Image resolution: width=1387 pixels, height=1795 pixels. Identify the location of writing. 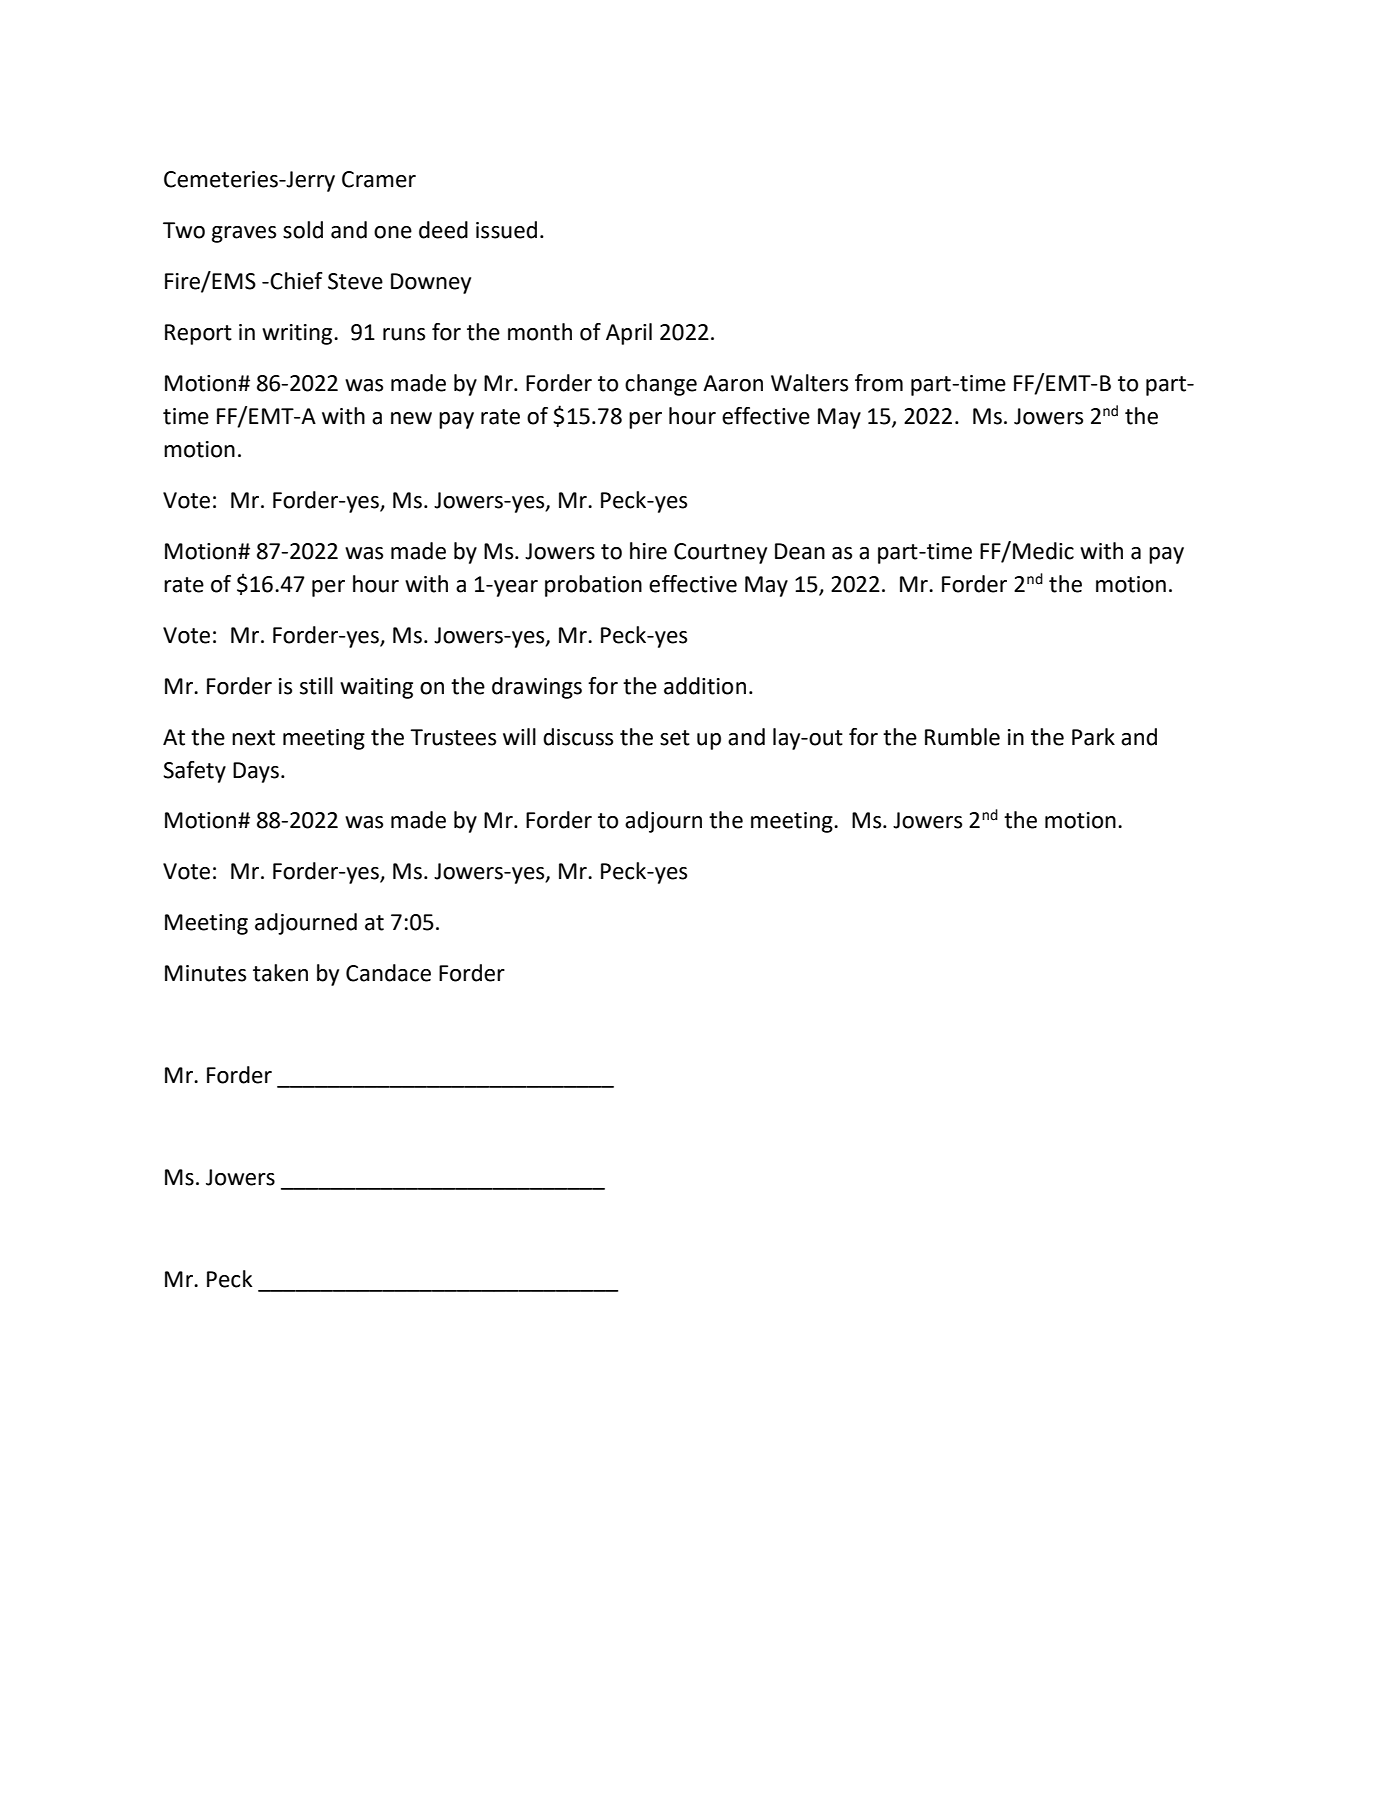
(298, 334).
